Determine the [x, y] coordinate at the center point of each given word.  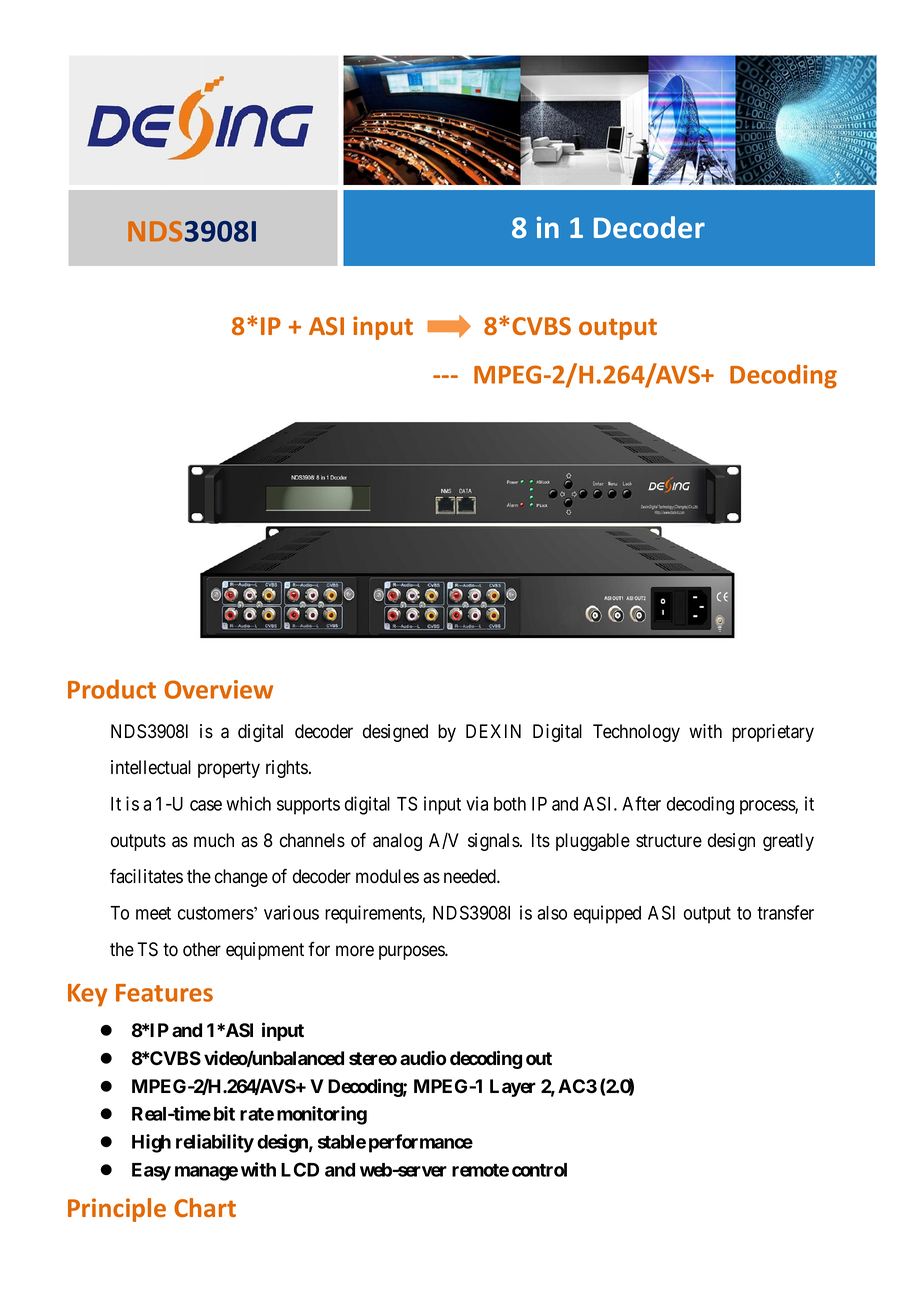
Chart [205, 1207]
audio [423, 1058]
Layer [513, 1088]
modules [387, 876]
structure [669, 841]
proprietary [773, 733]
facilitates [146, 876]
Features [164, 993]
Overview [218, 689]
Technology [636, 733]
